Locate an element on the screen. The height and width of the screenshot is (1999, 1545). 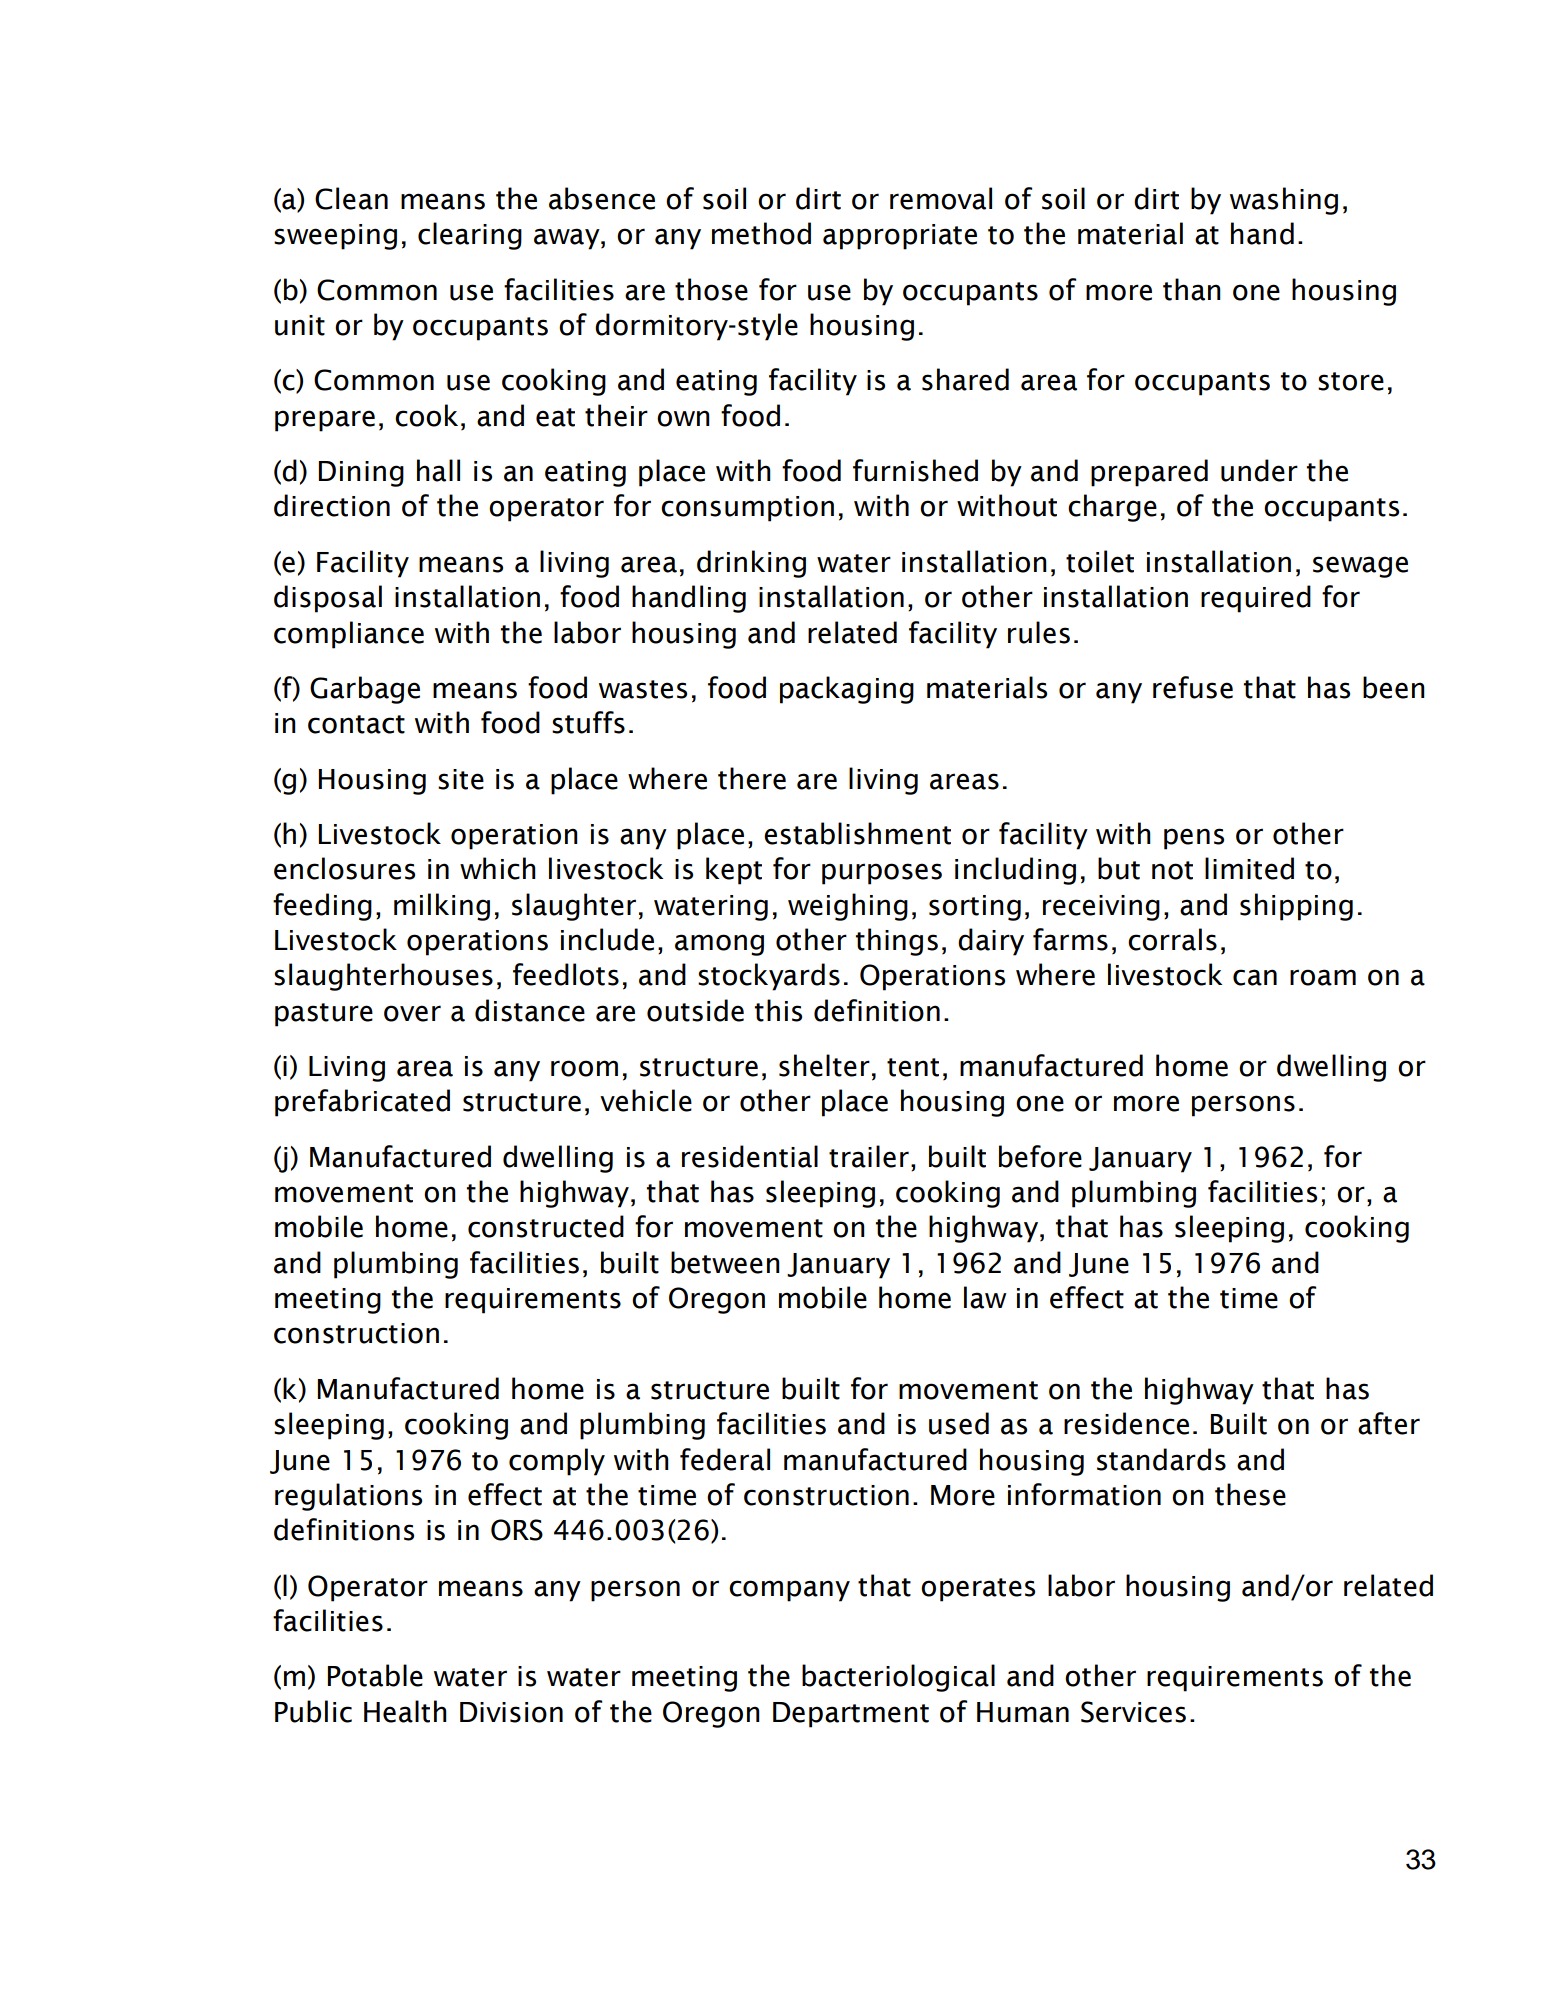
can is located at coordinates (1255, 977).
